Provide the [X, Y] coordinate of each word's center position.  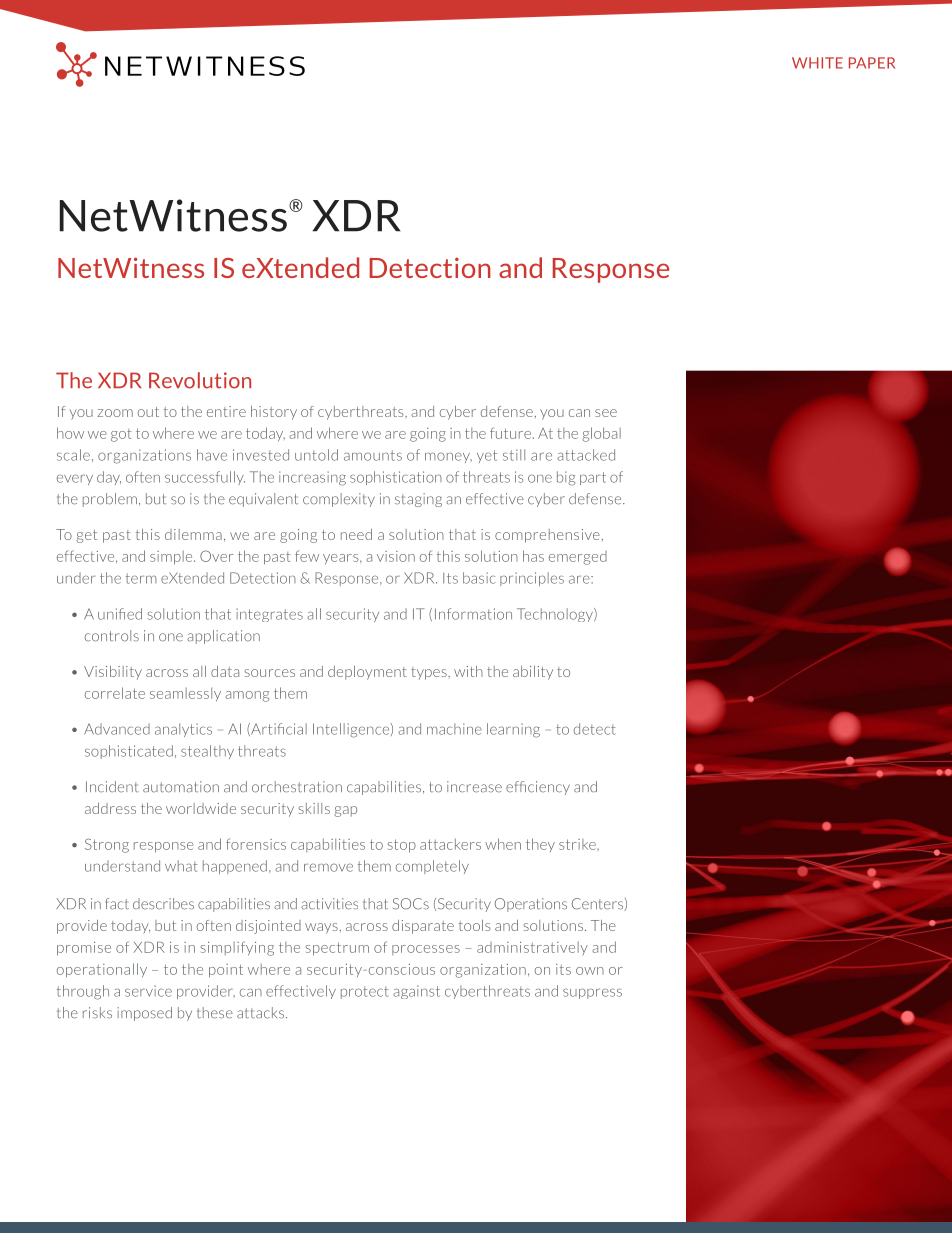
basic [479, 578]
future [510, 433]
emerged [578, 558]
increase [474, 787]
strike [578, 844]
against [416, 992]
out [148, 412]
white [817, 63]
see [606, 413]
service [148, 991]
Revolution [200, 380]
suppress [592, 993]
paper [872, 63]
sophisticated [129, 752]
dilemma [193, 534]
